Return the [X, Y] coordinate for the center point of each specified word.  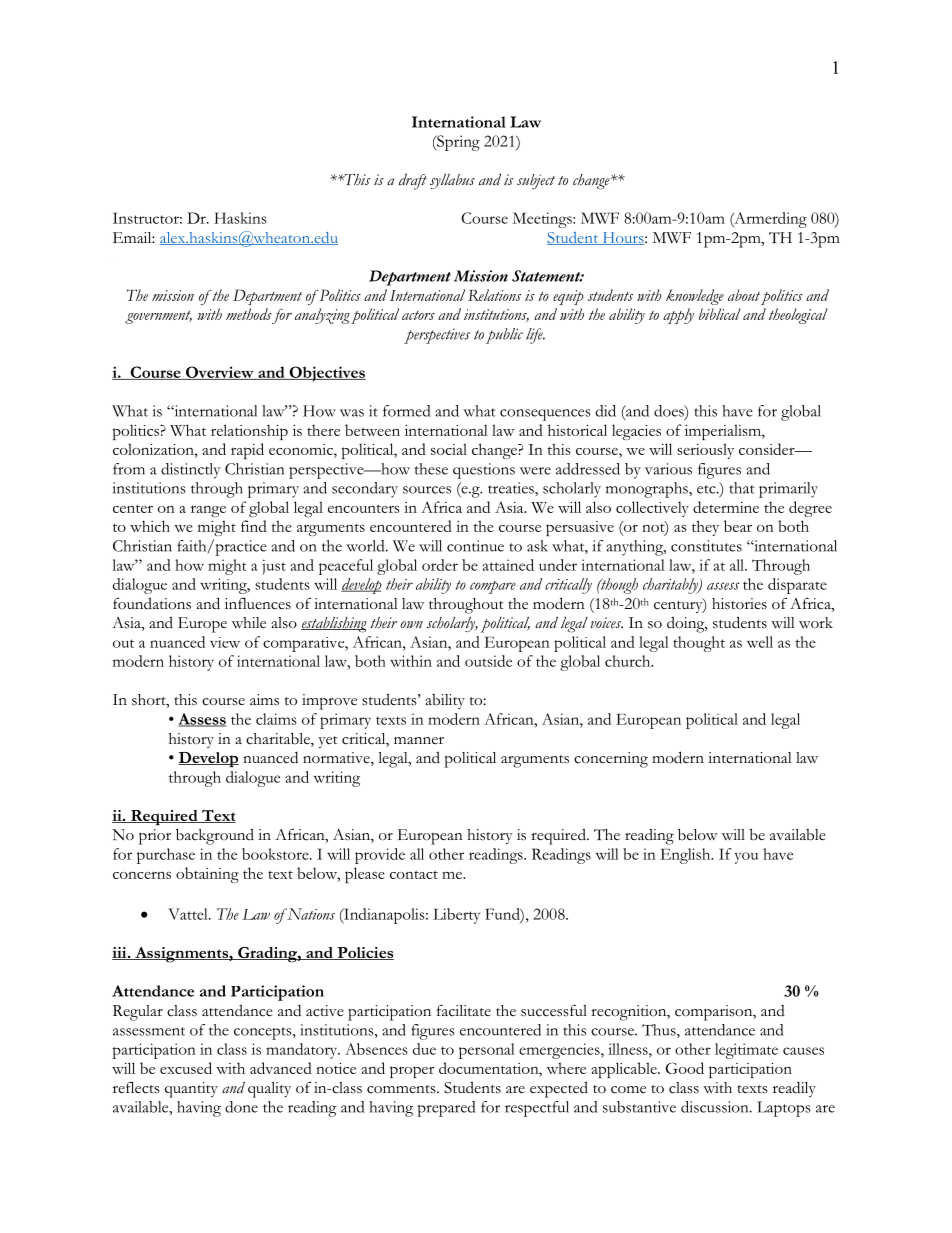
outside [488, 661]
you [746, 858]
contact [414, 874]
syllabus [452, 181]
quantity [191, 1090]
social [449, 449]
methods [249, 314]
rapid [247, 451]
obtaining [207, 875]
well [760, 642]
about [744, 295]
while [249, 623]
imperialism [724, 432]
